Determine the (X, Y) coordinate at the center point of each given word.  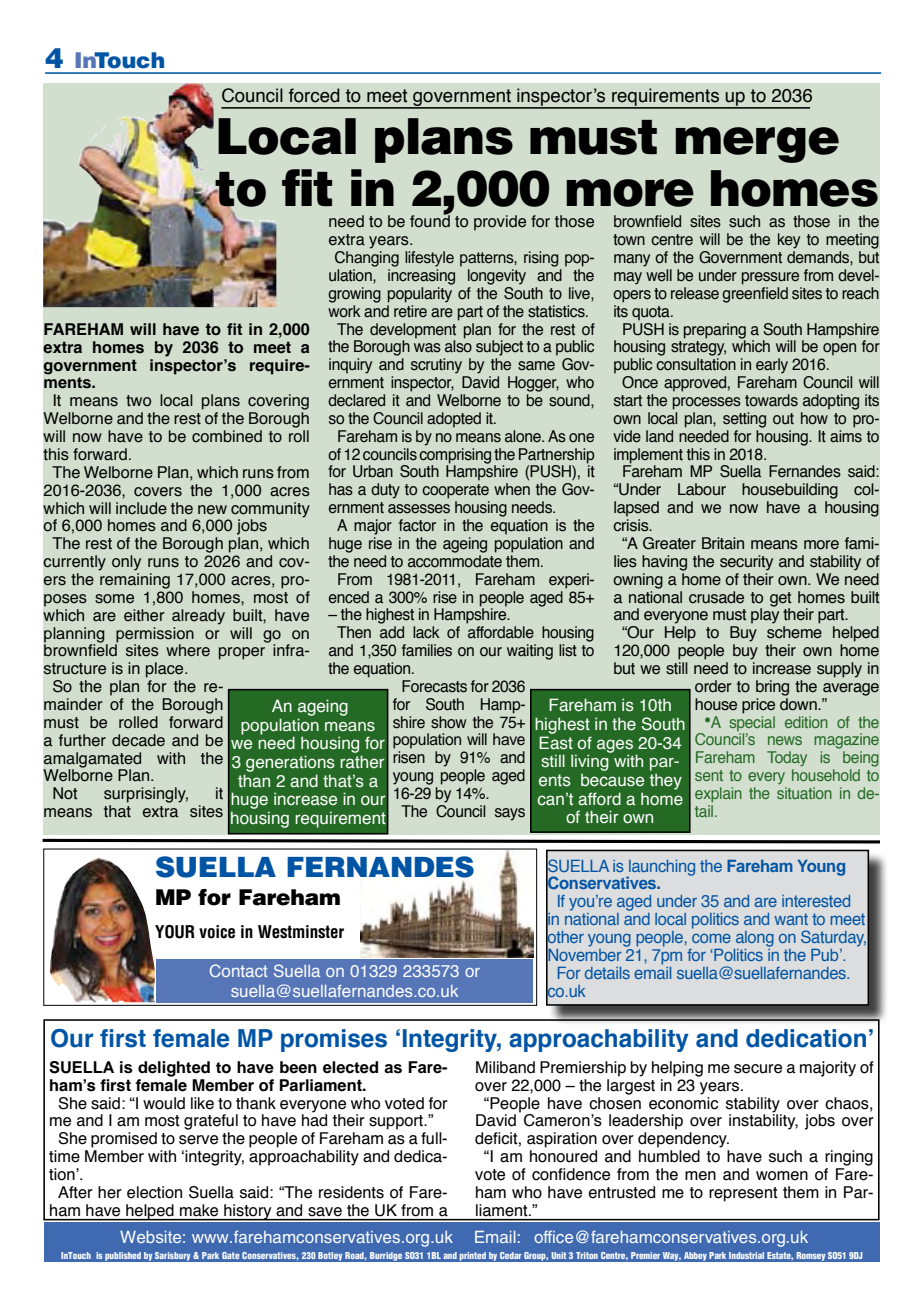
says (510, 814)
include (141, 508)
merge (757, 145)
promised (124, 1140)
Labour (702, 489)
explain (718, 794)
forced (314, 95)
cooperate (455, 491)
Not (65, 793)
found (430, 220)
